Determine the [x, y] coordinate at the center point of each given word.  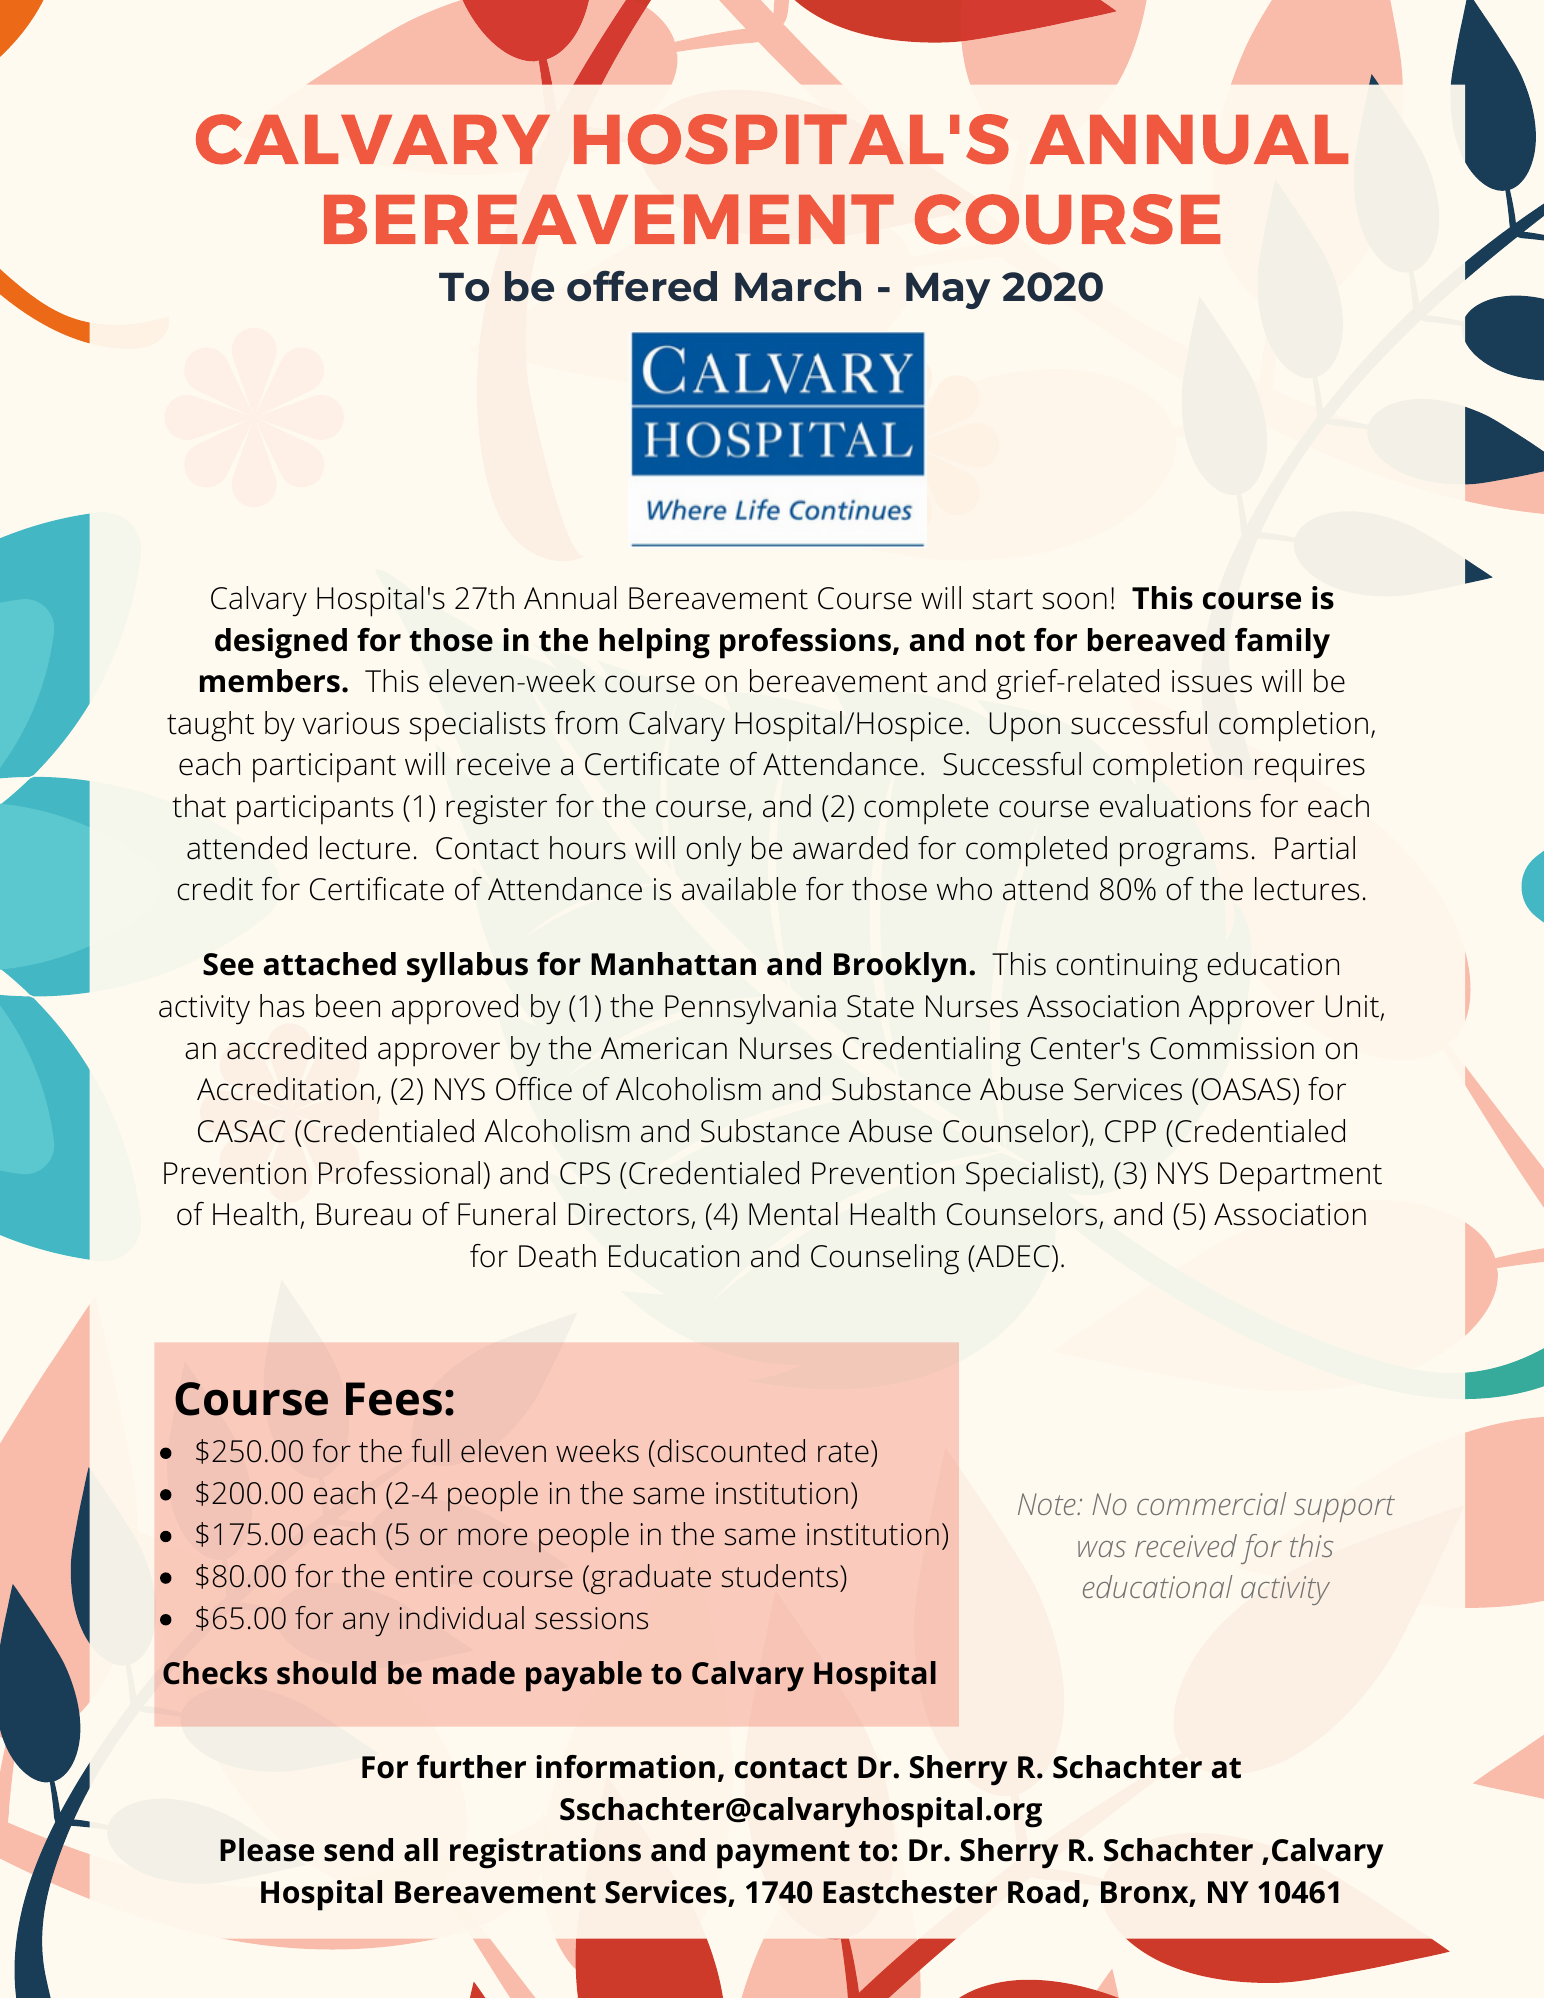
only [713, 851]
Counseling [885, 1259]
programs [1184, 854]
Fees [394, 1399]
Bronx [1145, 1893]
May [948, 290]
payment [783, 1855]
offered [642, 286]
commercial [1211, 1503]
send [358, 1850]
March [798, 286]
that [199, 806]
